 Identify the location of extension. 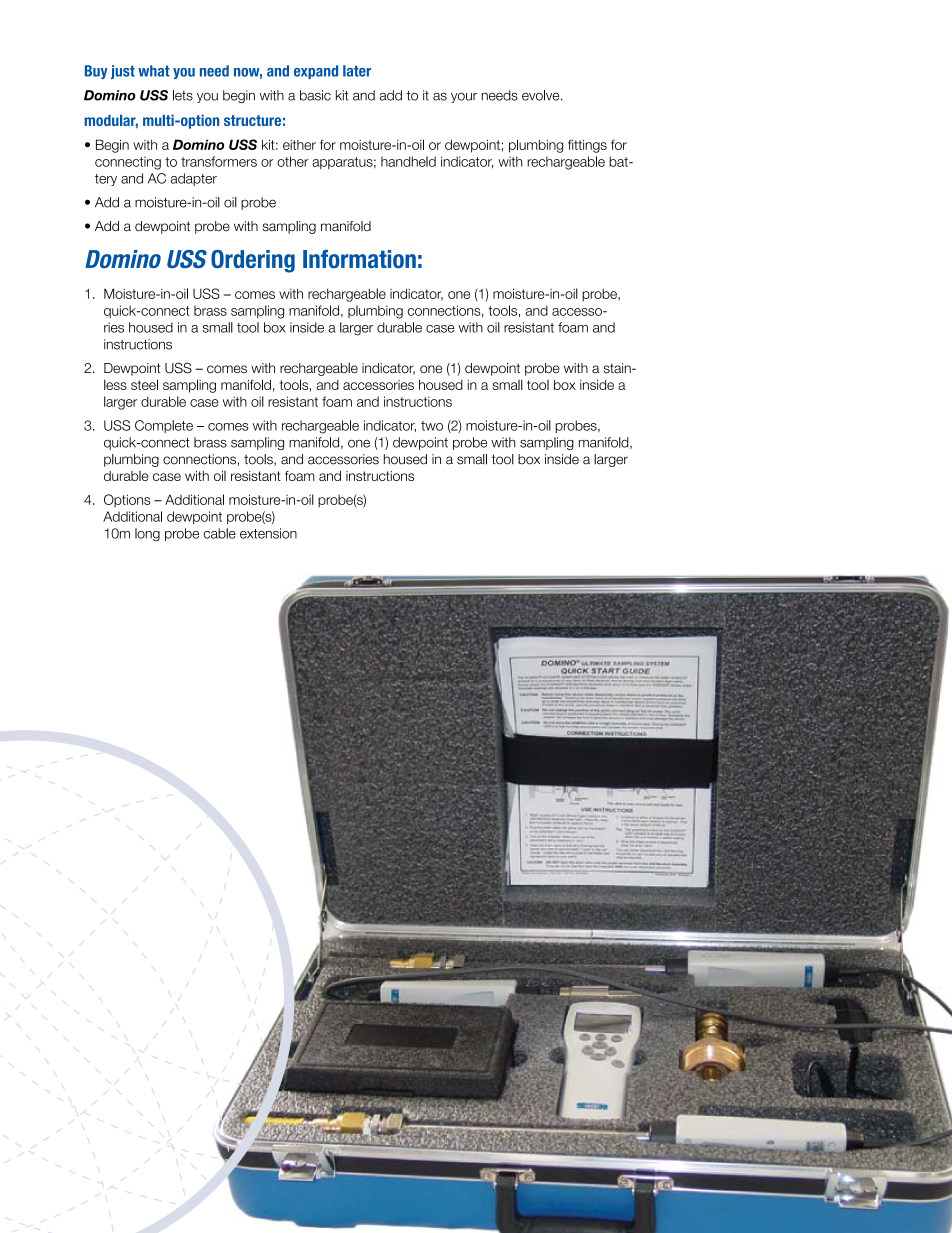
(268, 533).
